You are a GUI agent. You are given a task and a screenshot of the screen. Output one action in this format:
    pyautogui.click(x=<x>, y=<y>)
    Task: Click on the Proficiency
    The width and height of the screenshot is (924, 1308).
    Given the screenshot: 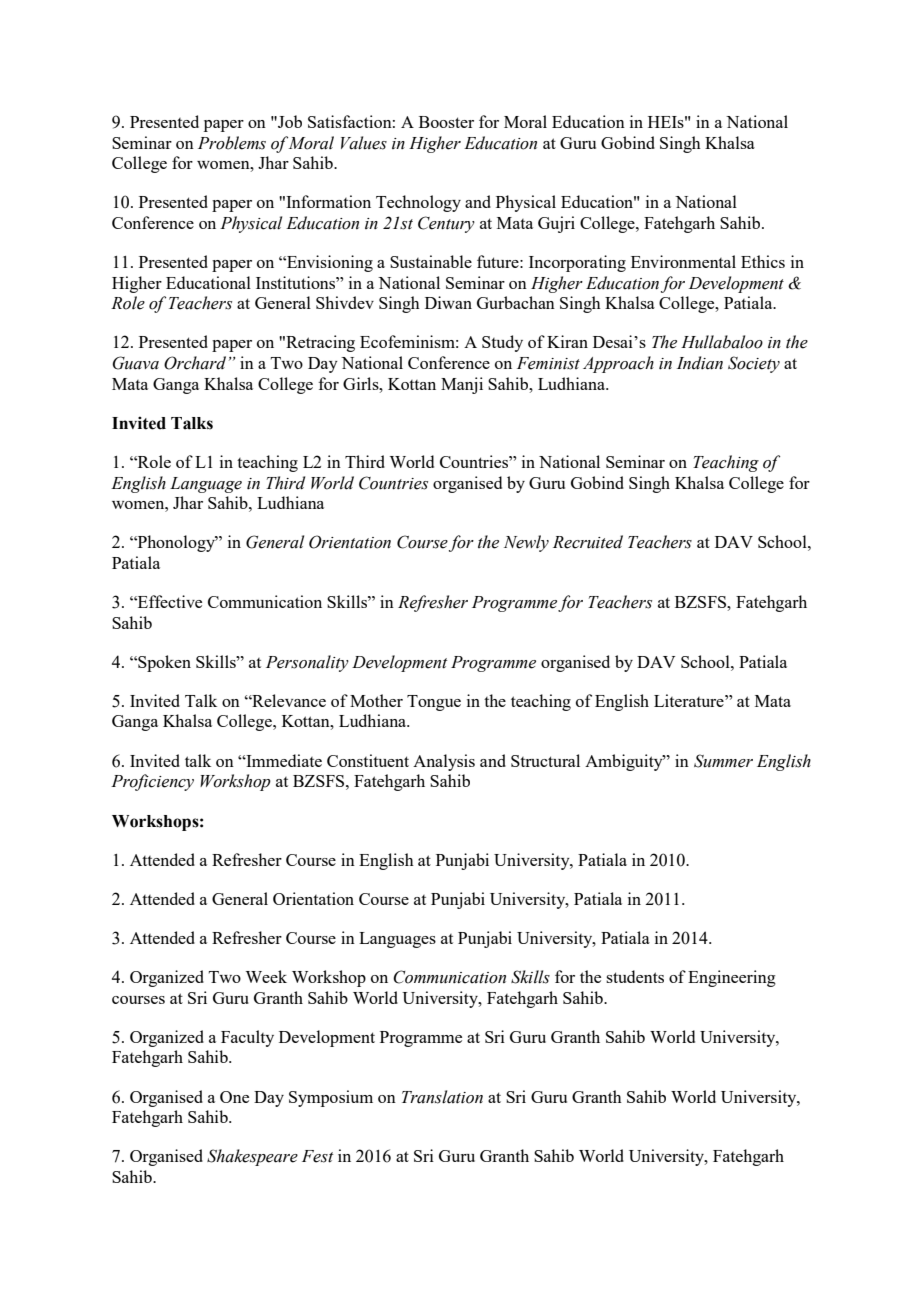 What is the action you would take?
    pyautogui.click(x=152, y=782)
